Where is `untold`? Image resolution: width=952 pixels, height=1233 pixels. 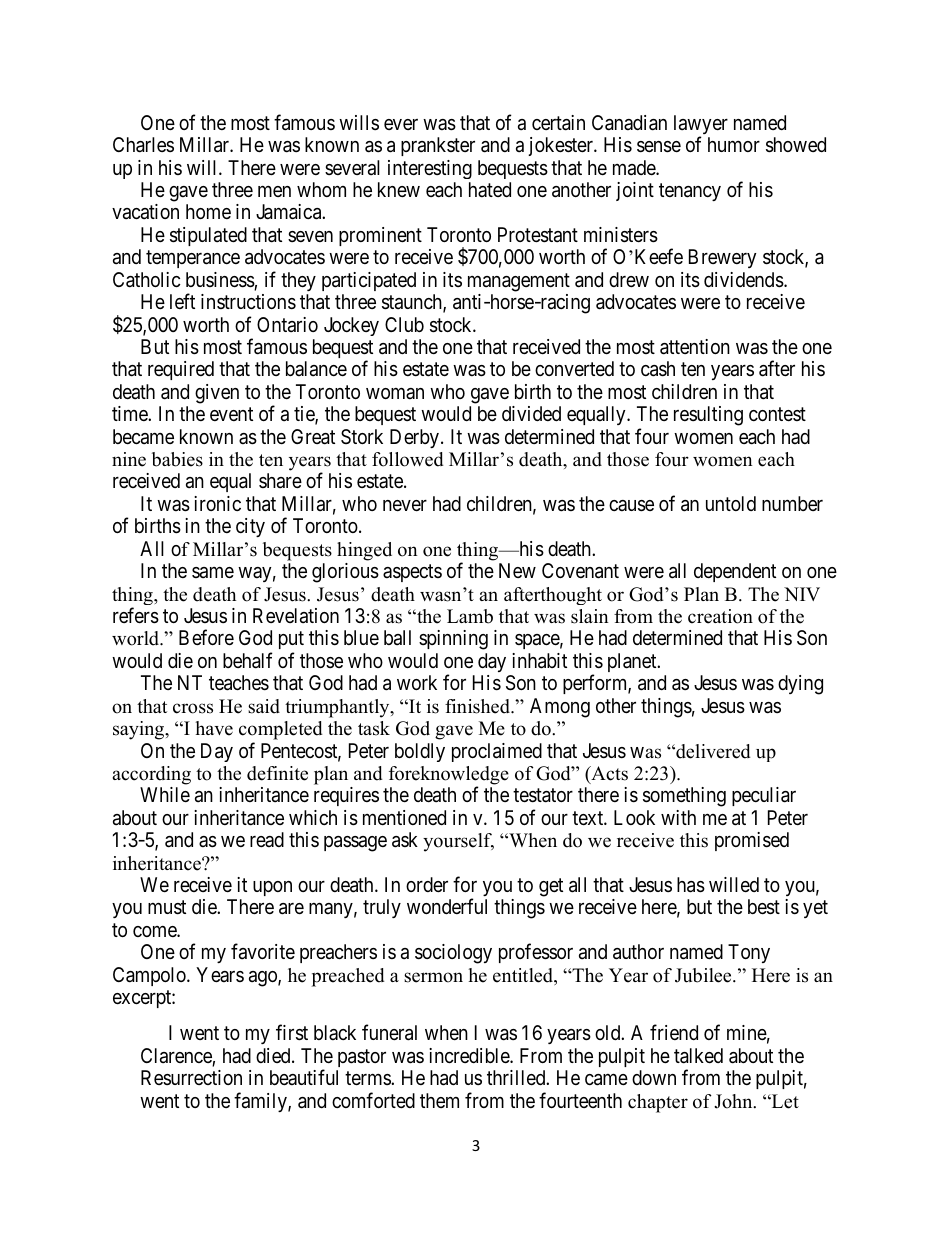 untold is located at coordinates (731, 503).
